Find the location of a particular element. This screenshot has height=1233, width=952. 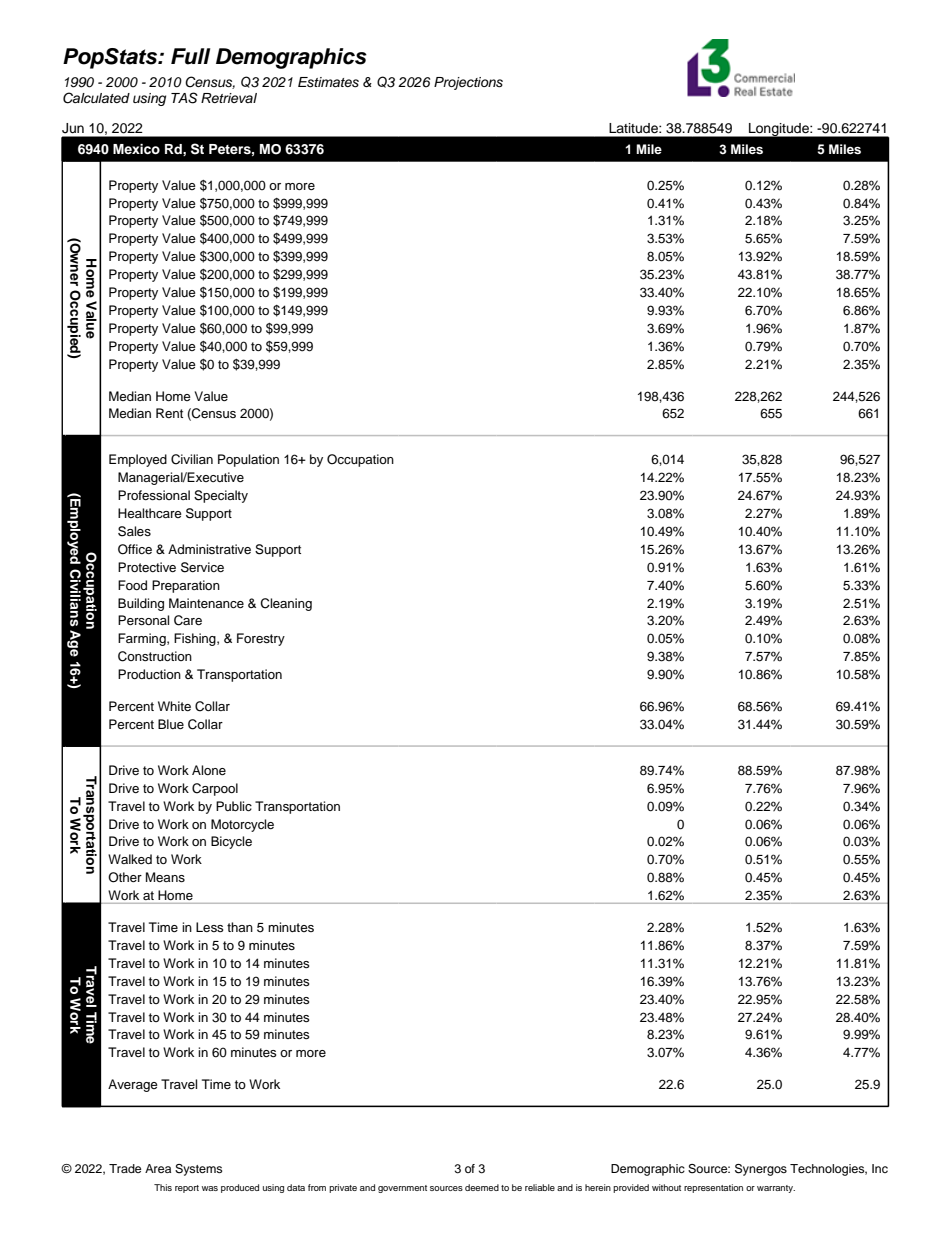

Population is located at coordinates (248, 460).
